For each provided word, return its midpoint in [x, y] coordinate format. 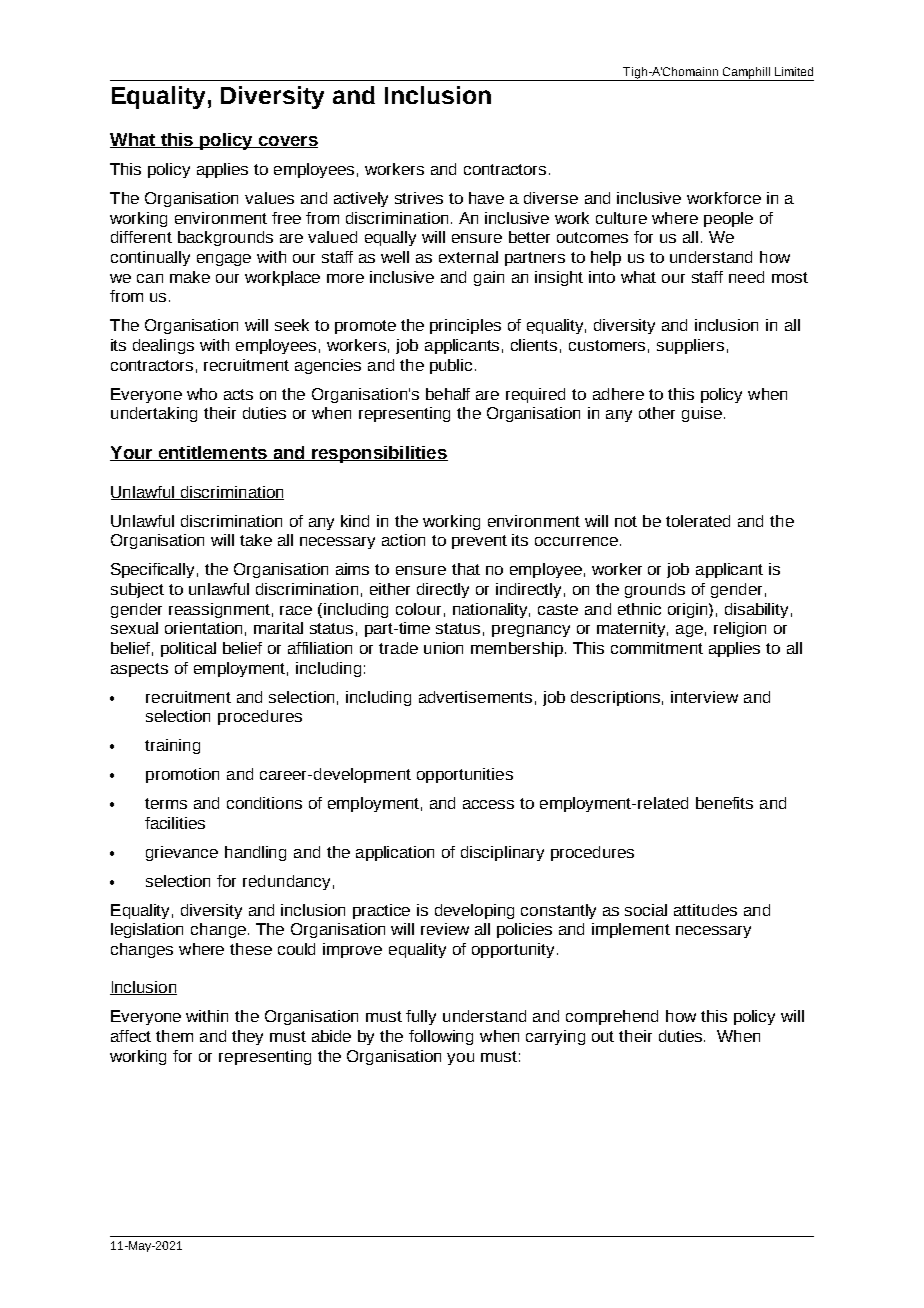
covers [287, 142]
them [174, 1036]
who [202, 394]
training [172, 746]
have [486, 198]
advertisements [475, 697]
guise [702, 414]
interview [704, 697]
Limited [794, 71]
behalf [448, 394]
